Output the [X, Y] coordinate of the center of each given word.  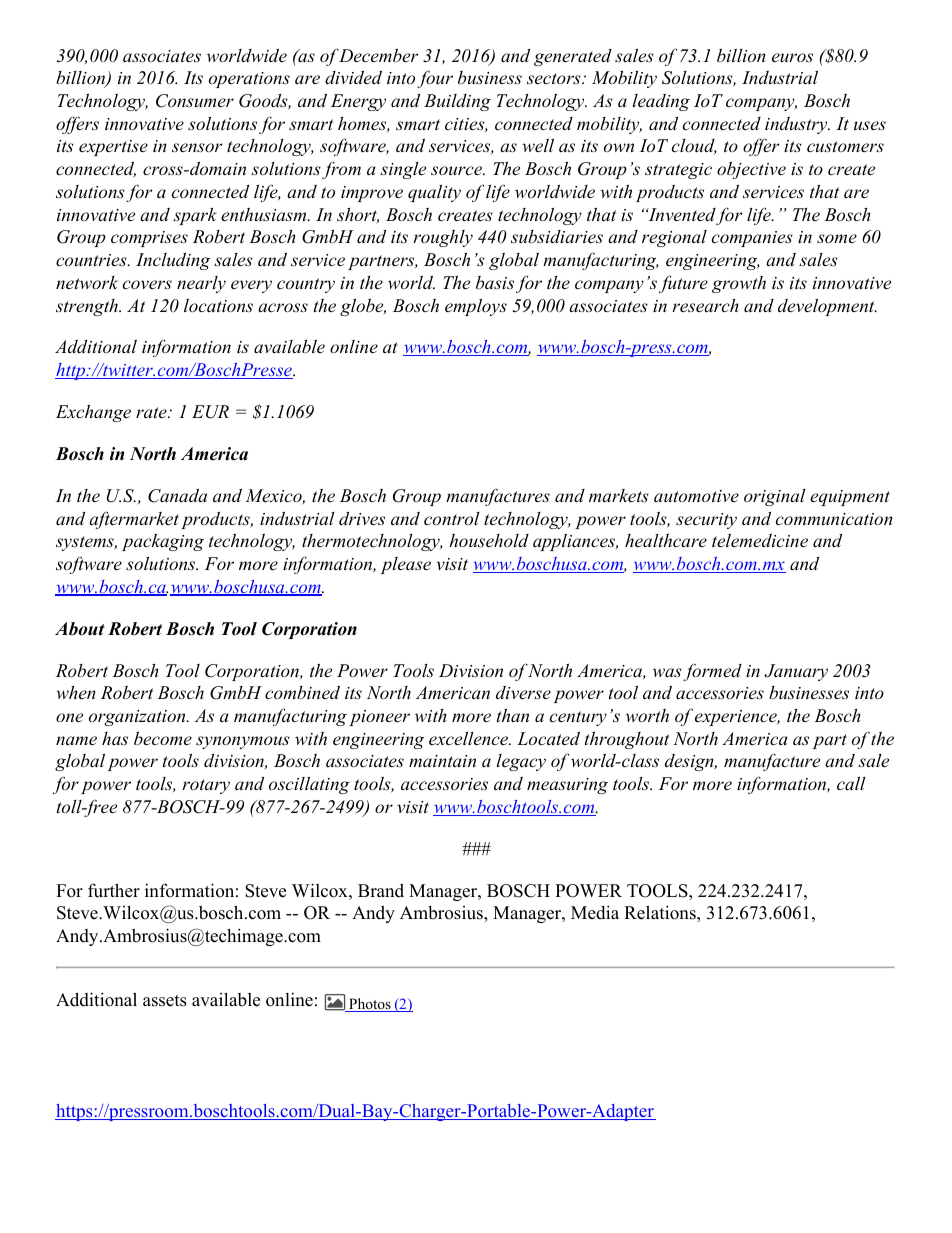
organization [138, 718]
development [827, 307]
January [796, 672]
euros [792, 57]
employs [476, 307]
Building [457, 102]
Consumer [195, 101]
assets [165, 1001]
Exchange [93, 413]
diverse [523, 692]
